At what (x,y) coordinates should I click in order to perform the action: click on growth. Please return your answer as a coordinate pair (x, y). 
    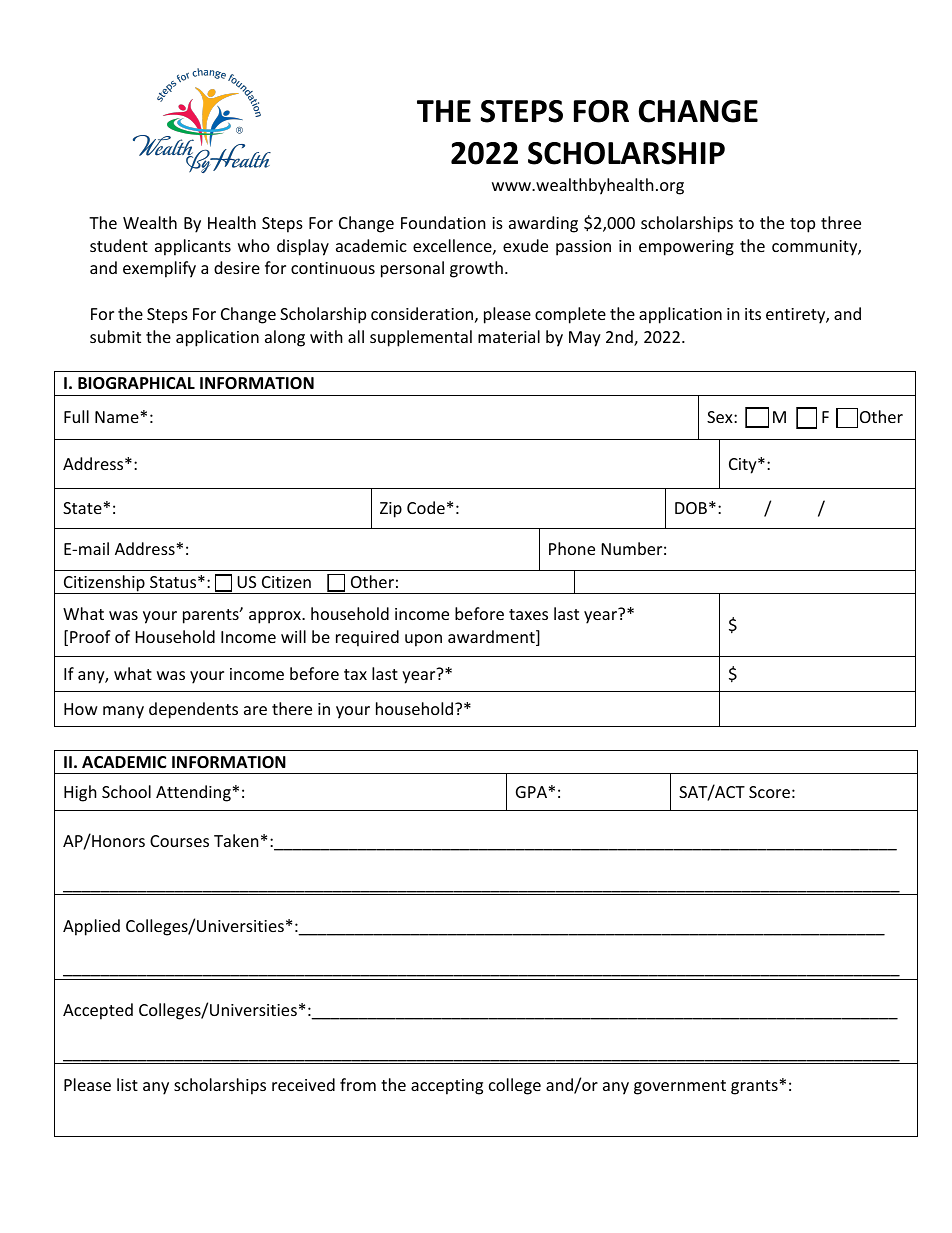
    Looking at the image, I should click on (476, 269).
